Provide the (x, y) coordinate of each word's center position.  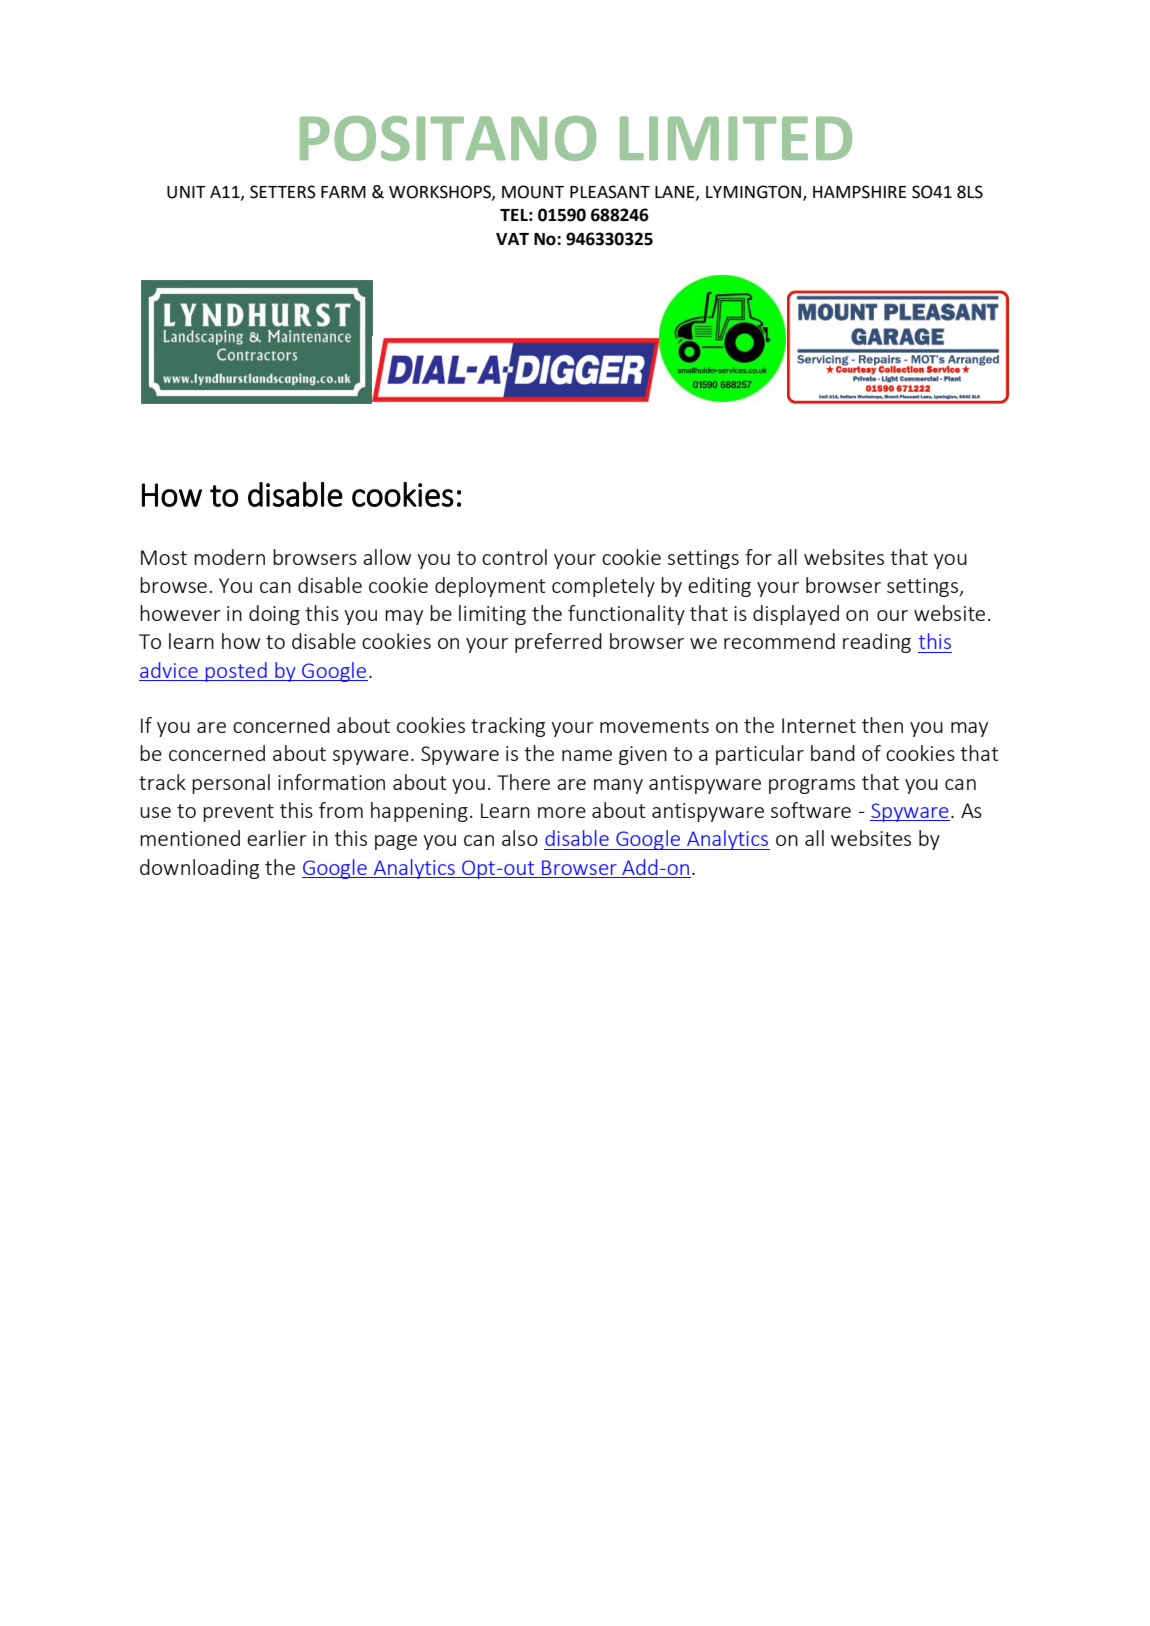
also (520, 838)
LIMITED (736, 138)
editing (719, 587)
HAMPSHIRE (859, 192)
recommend (779, 641)
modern (229, 557)
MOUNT (533, 192)
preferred (558, 643)
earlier (277, 838)
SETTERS (283, 192)
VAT (512, 239)
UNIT (186, 192)
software (811, 810)
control (514, 557)
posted (236, 672)
